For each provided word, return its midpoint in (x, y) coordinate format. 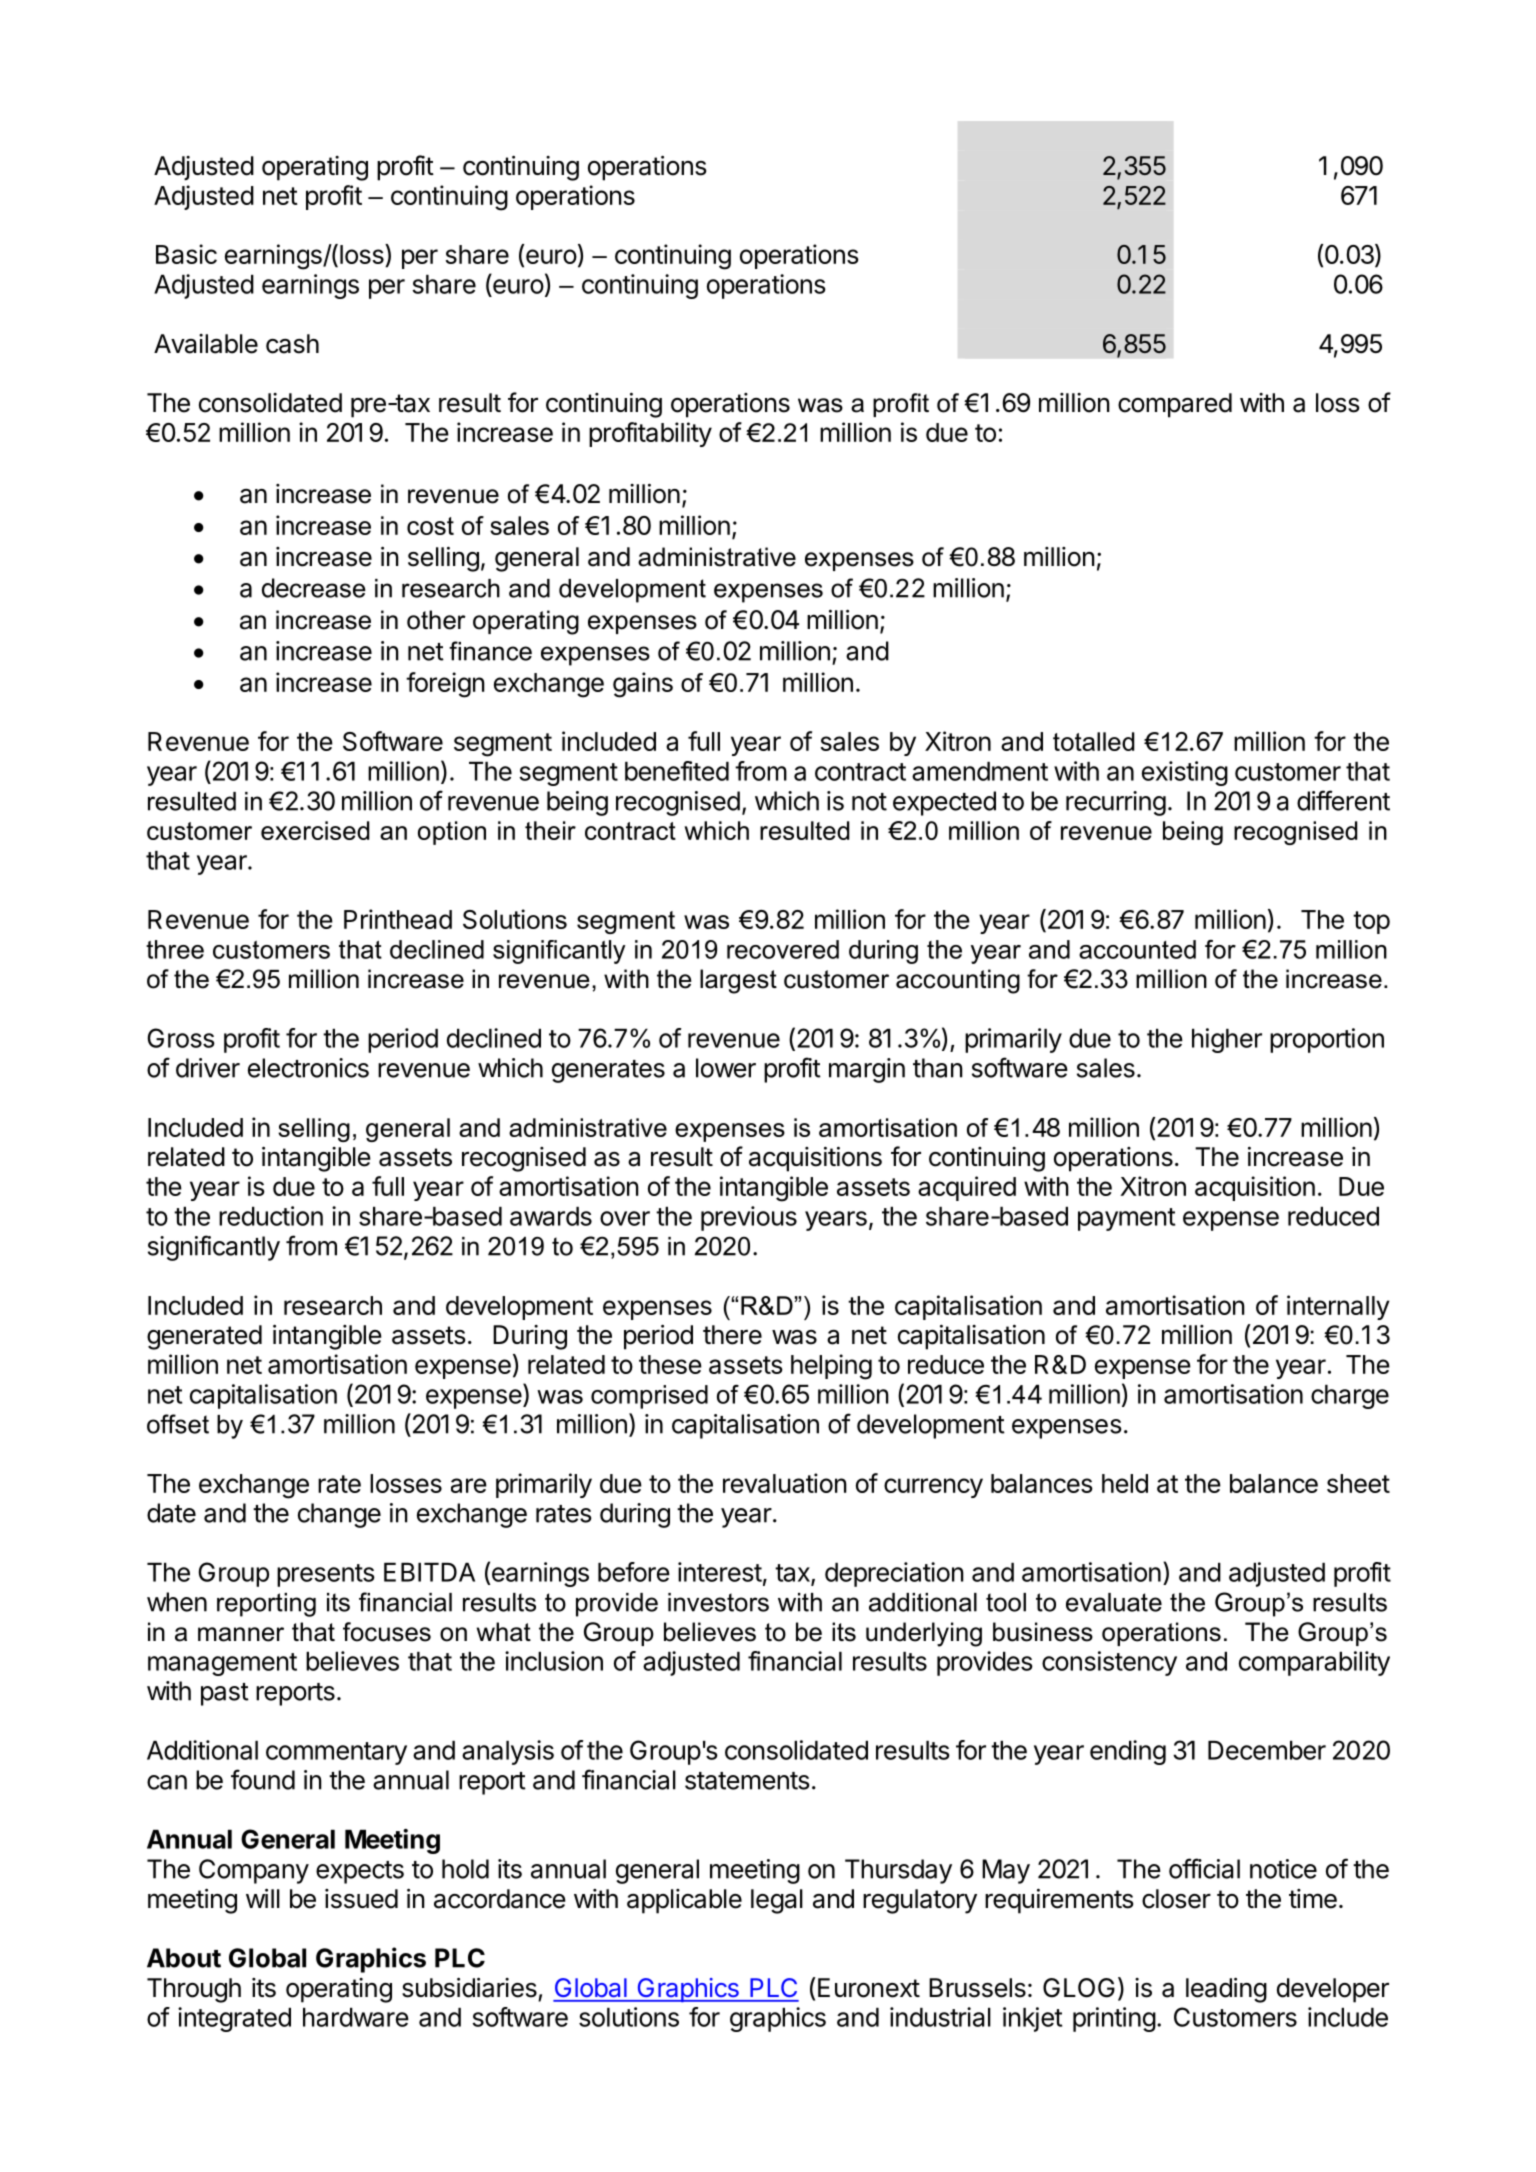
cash (292, 344)
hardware (356, 2017)
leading (1226, 1990)
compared (1175, 405)
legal (777, 1901)
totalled (1093, 741)
